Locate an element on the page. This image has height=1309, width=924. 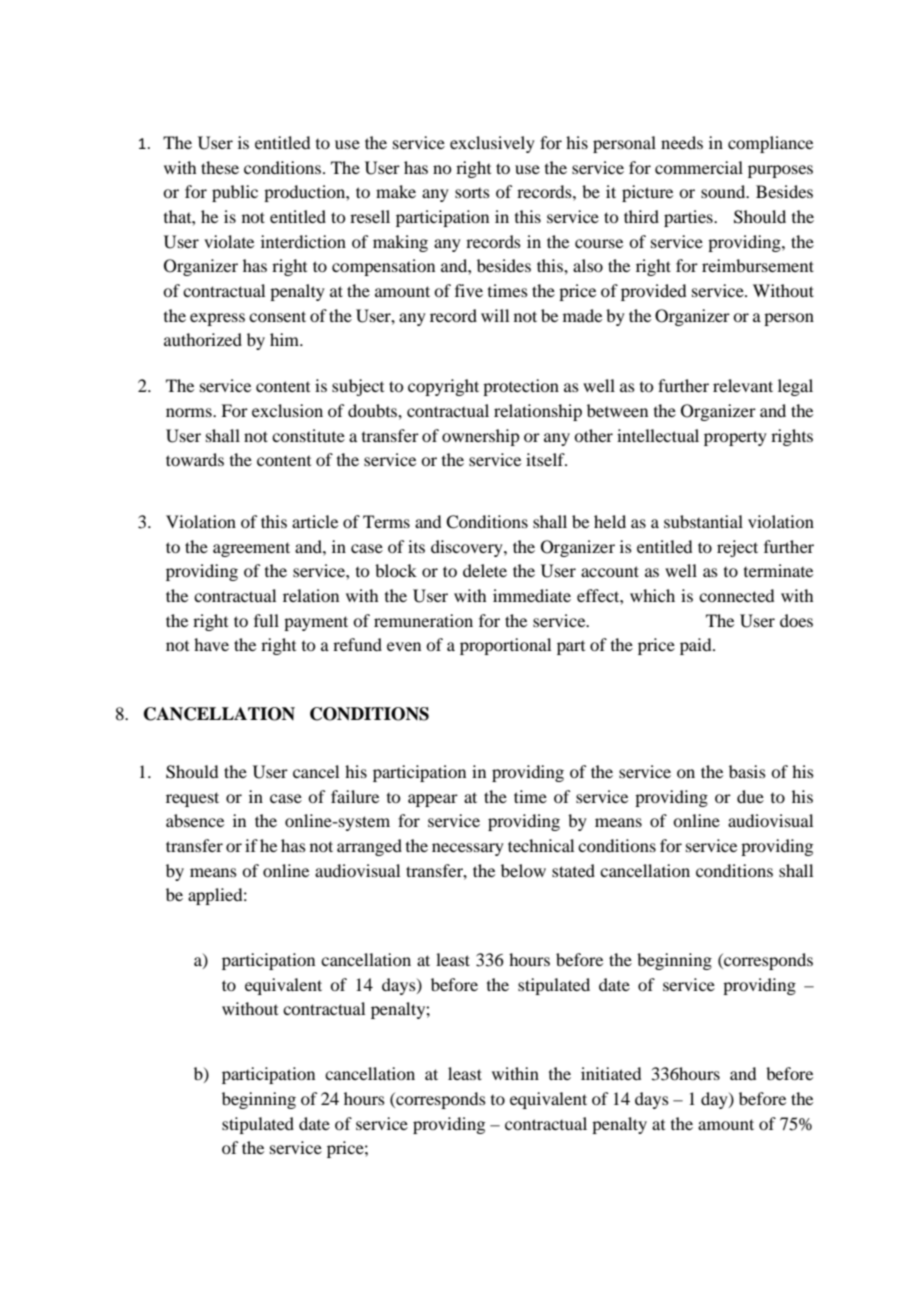
exclusively is located at coordinates (492, 144).
